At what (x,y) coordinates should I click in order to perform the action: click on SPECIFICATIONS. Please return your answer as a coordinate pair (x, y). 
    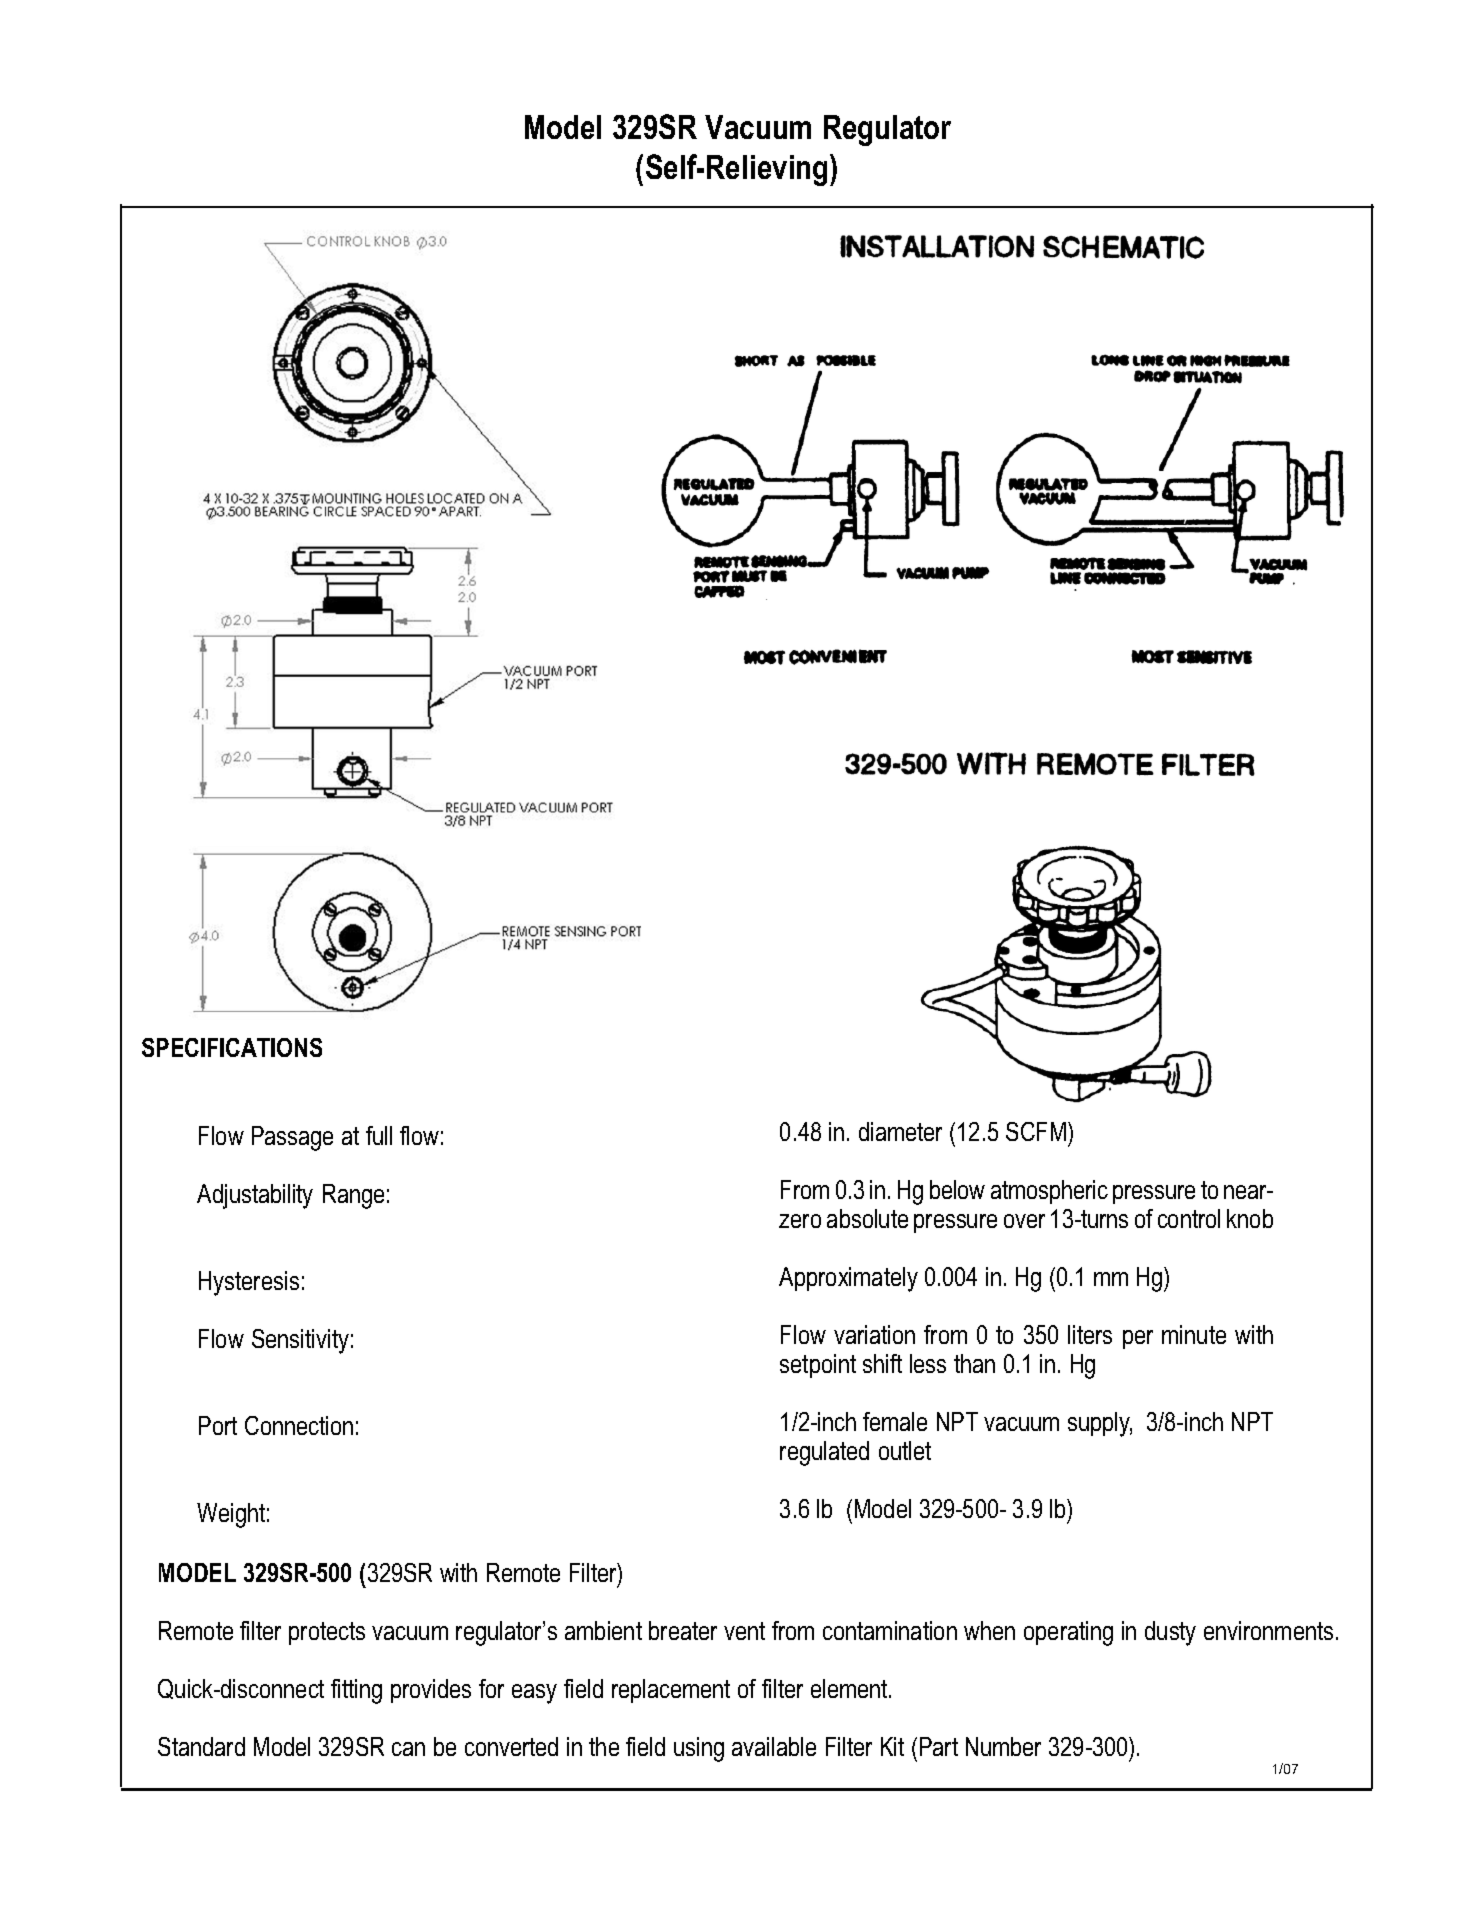
    Looking at the image, I should click on (232, 1047).
